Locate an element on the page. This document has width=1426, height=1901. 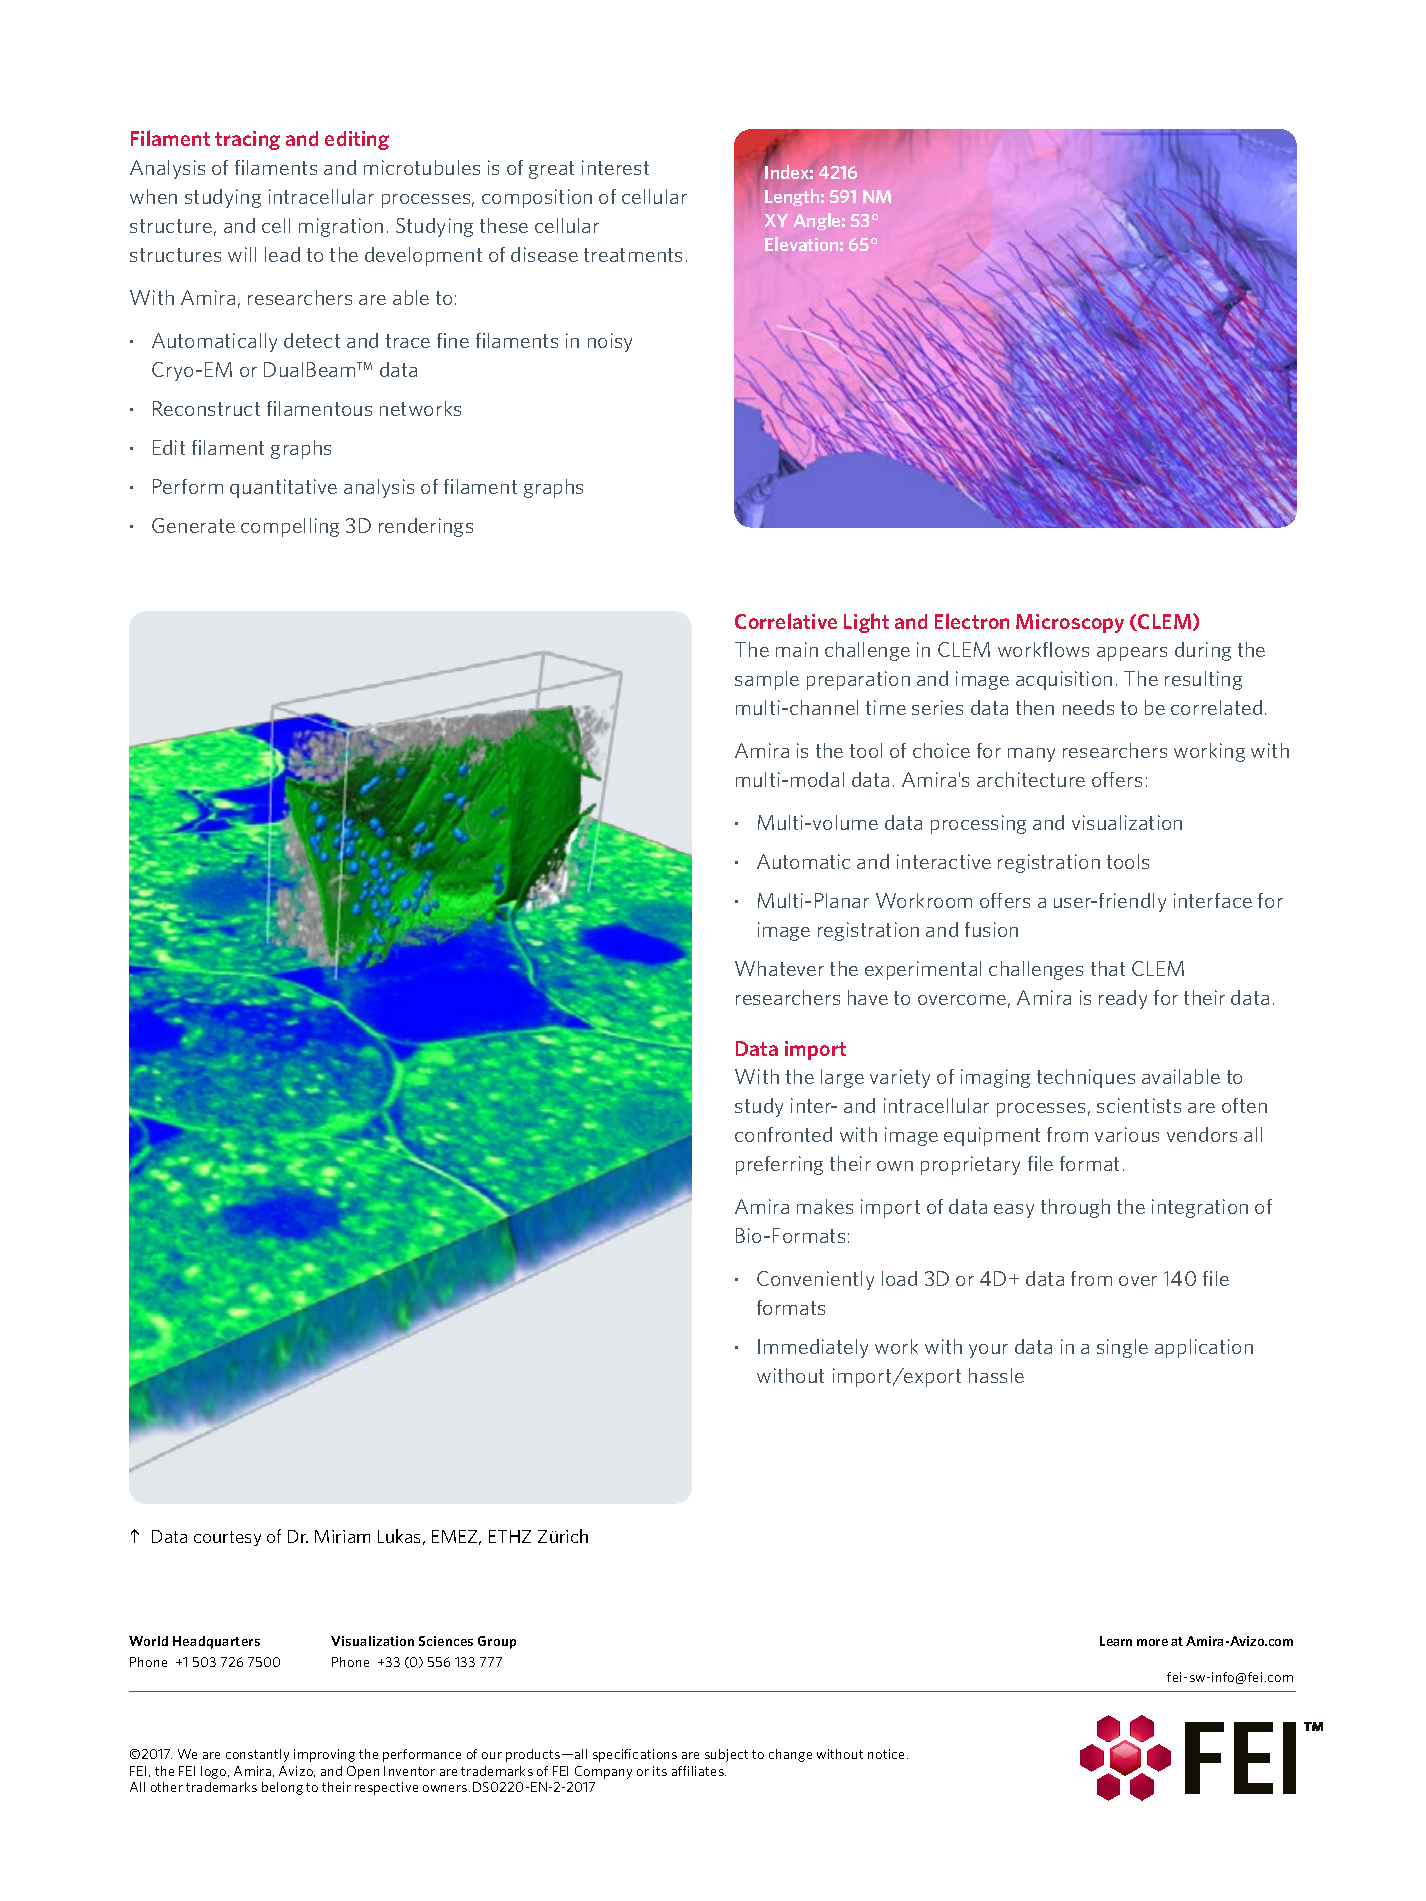
noisy is located at coordinates (610, 342).
